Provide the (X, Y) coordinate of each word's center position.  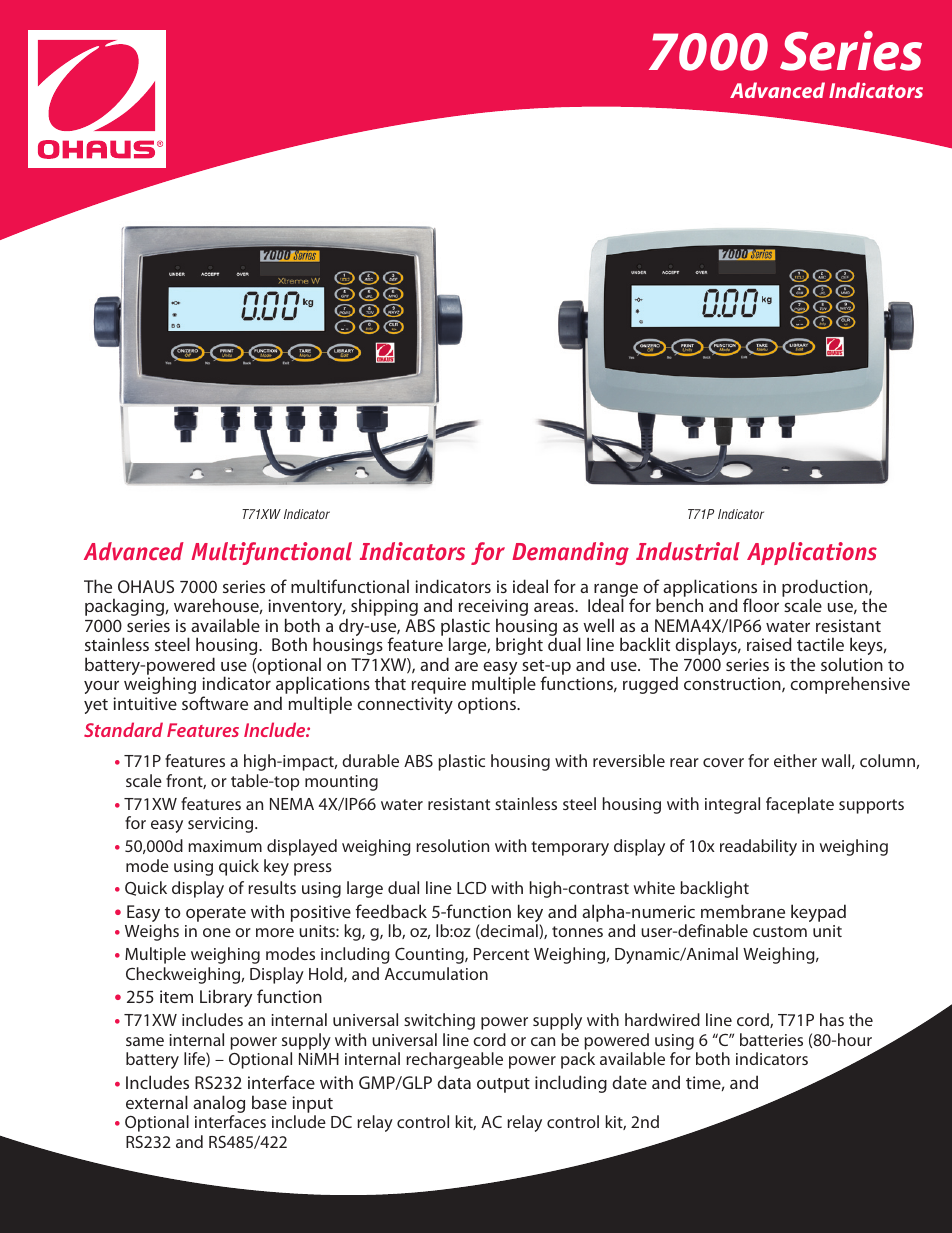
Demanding (570, 553)
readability (758, 847)
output (503, 1085)
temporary (570, 848)
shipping (384, 607)
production (826, 589)
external (157, 1102)
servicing (222, 825)
